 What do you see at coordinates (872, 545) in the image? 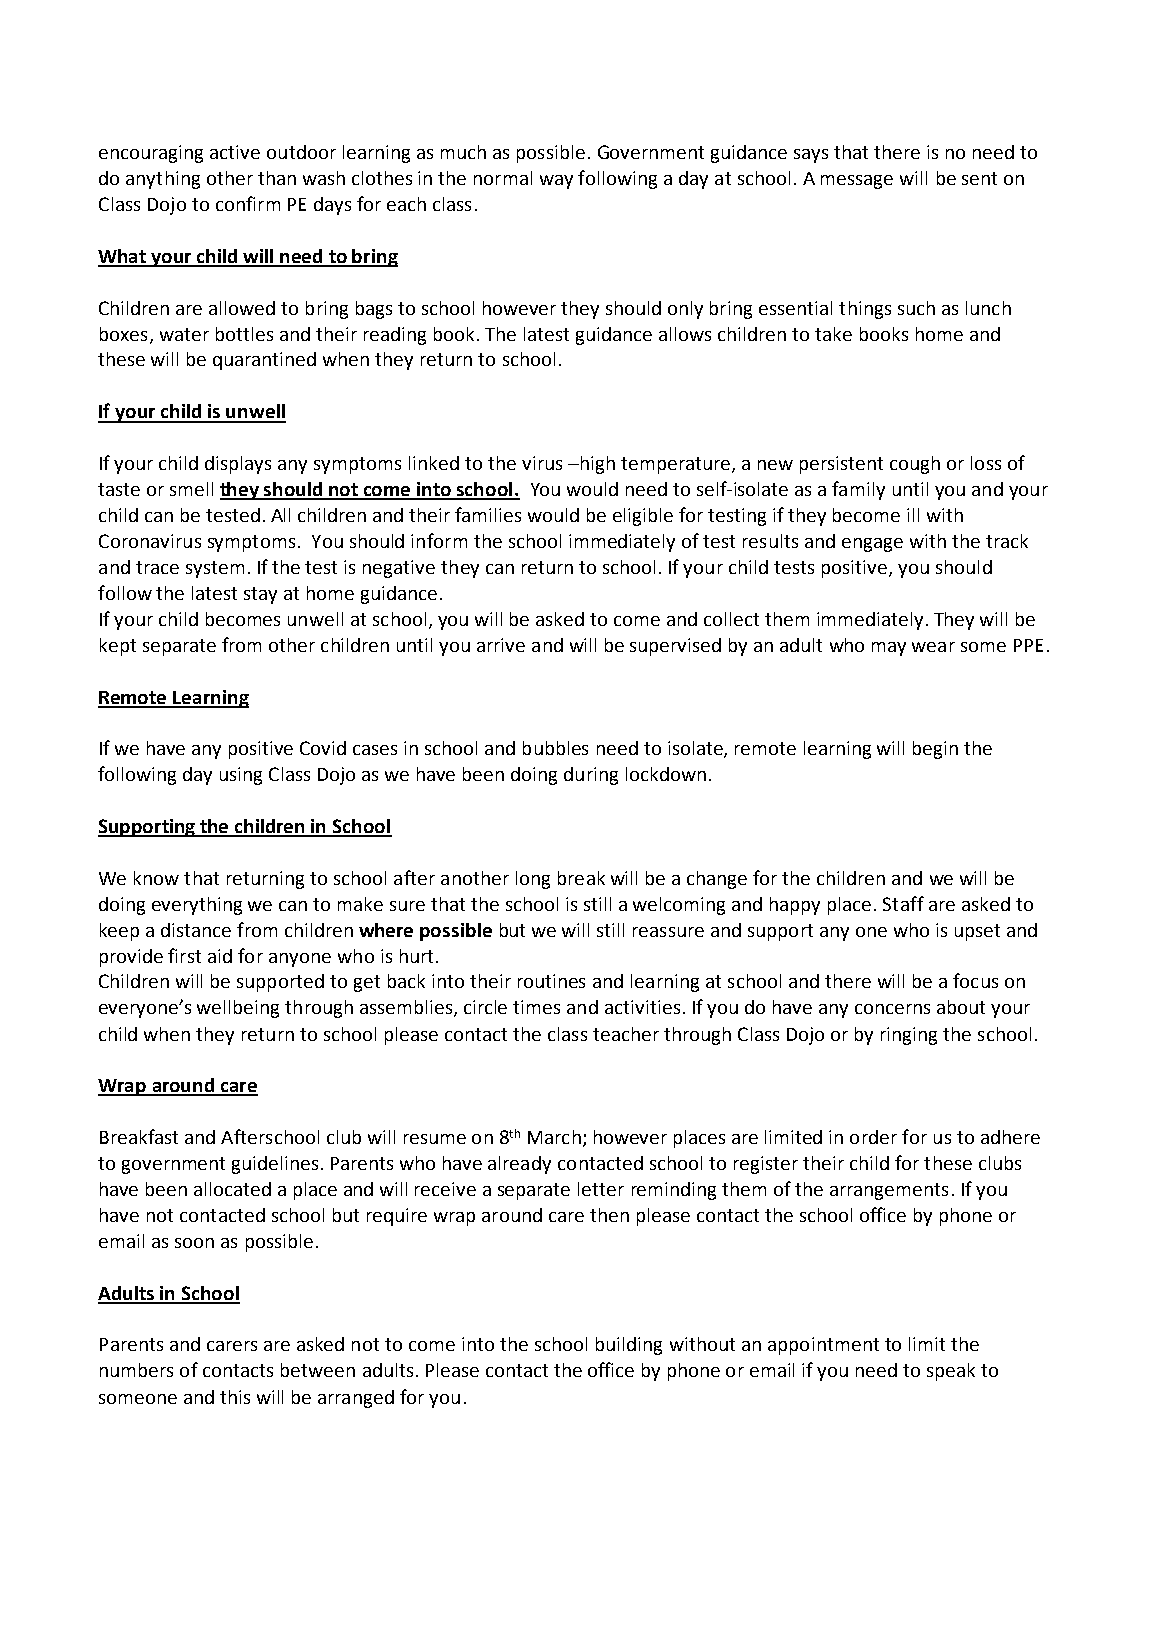
I see `engage` at bounding box center [872, 545].
